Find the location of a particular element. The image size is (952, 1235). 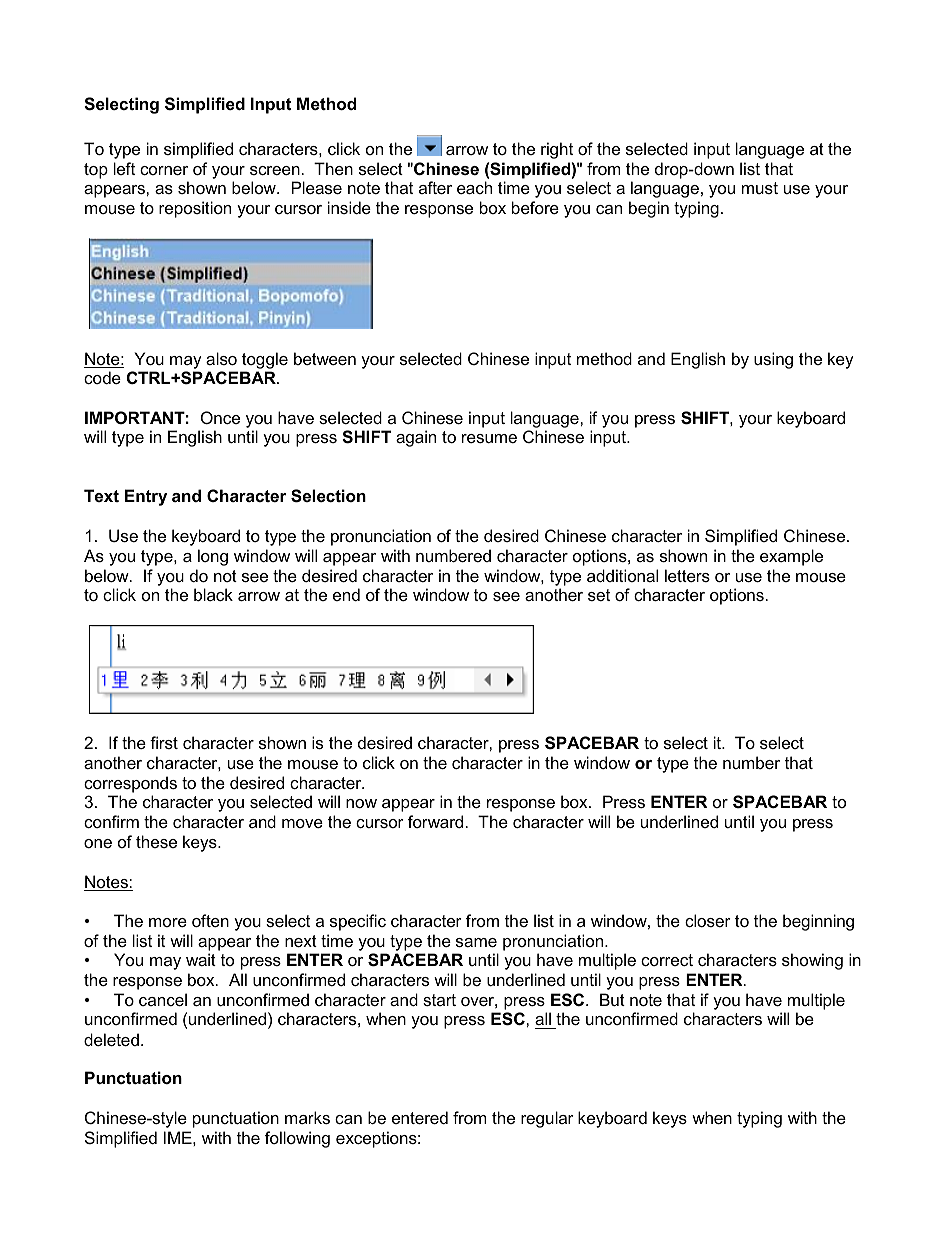

Entry is located at coordinates (146, 497).
